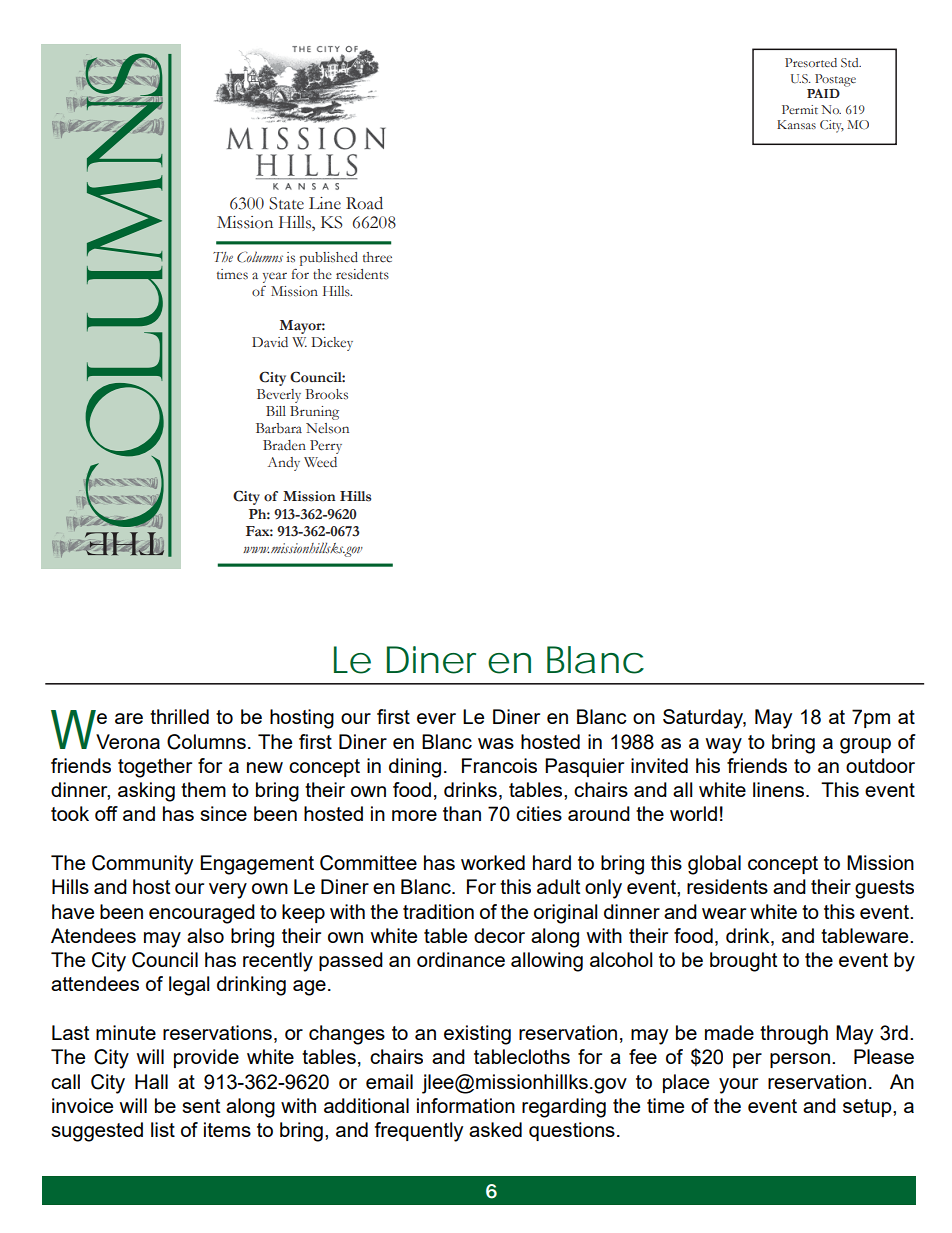 The height and width of the screenshot is (1233, 952). Describe the element at coordinates (286, 203) in the screenshot. I see `State` at that location.
